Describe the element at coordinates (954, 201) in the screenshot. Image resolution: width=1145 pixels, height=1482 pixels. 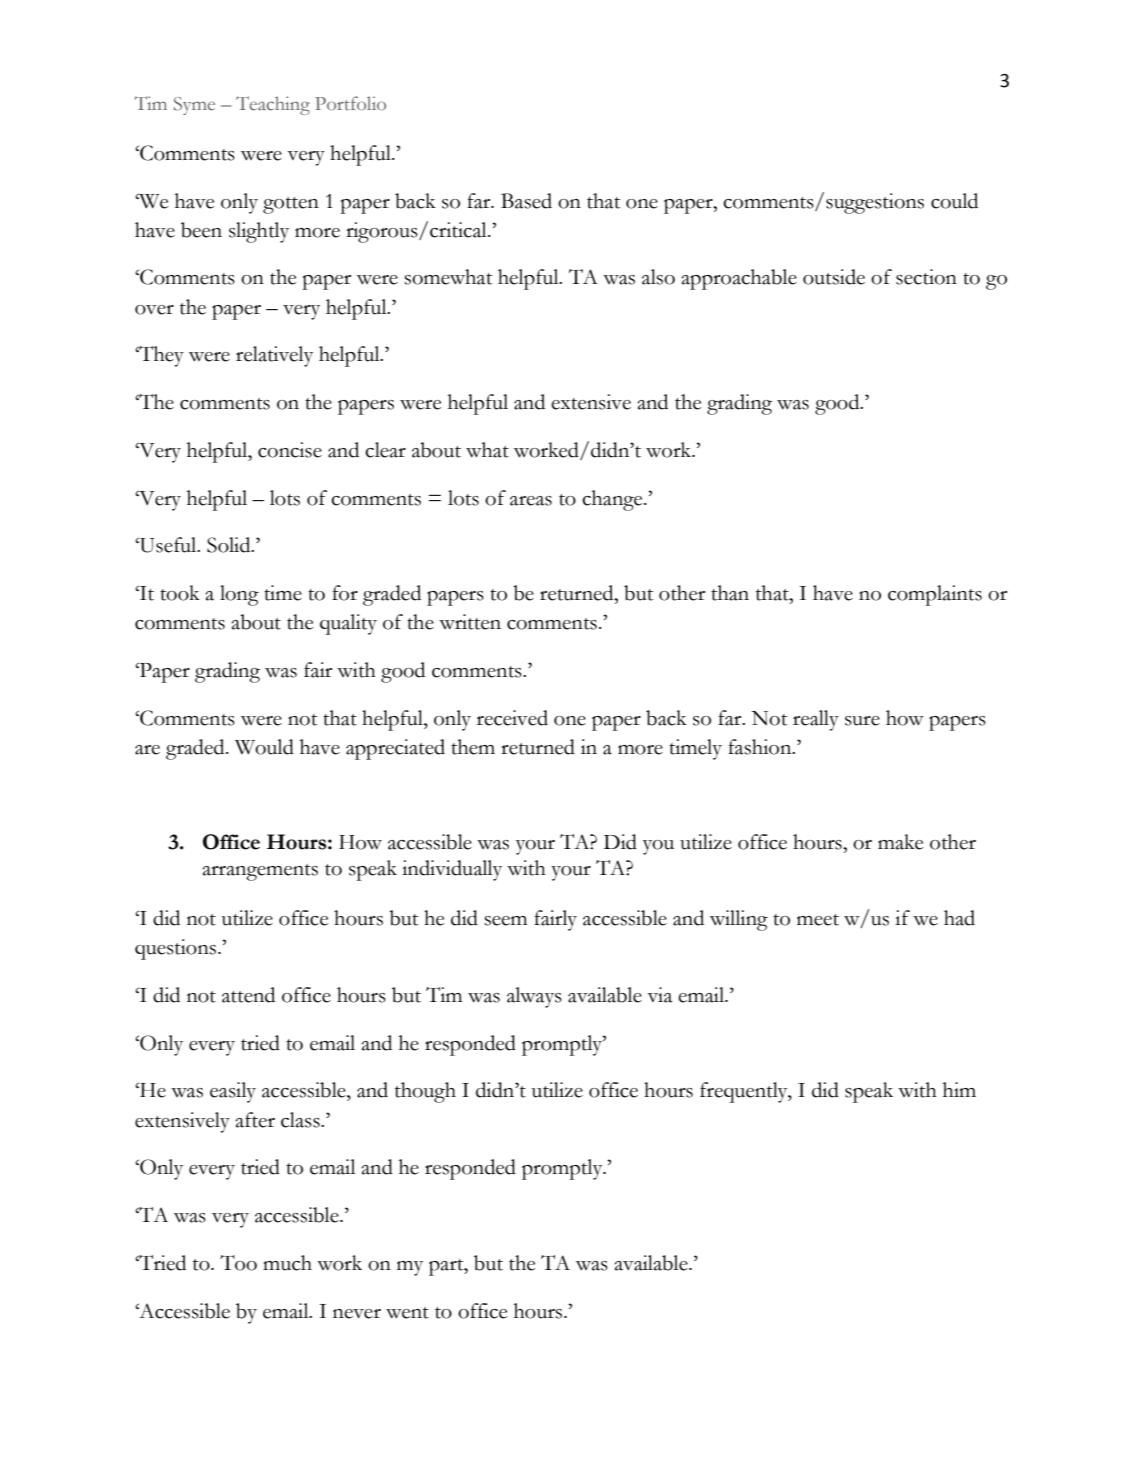
I see `could` at that location.
